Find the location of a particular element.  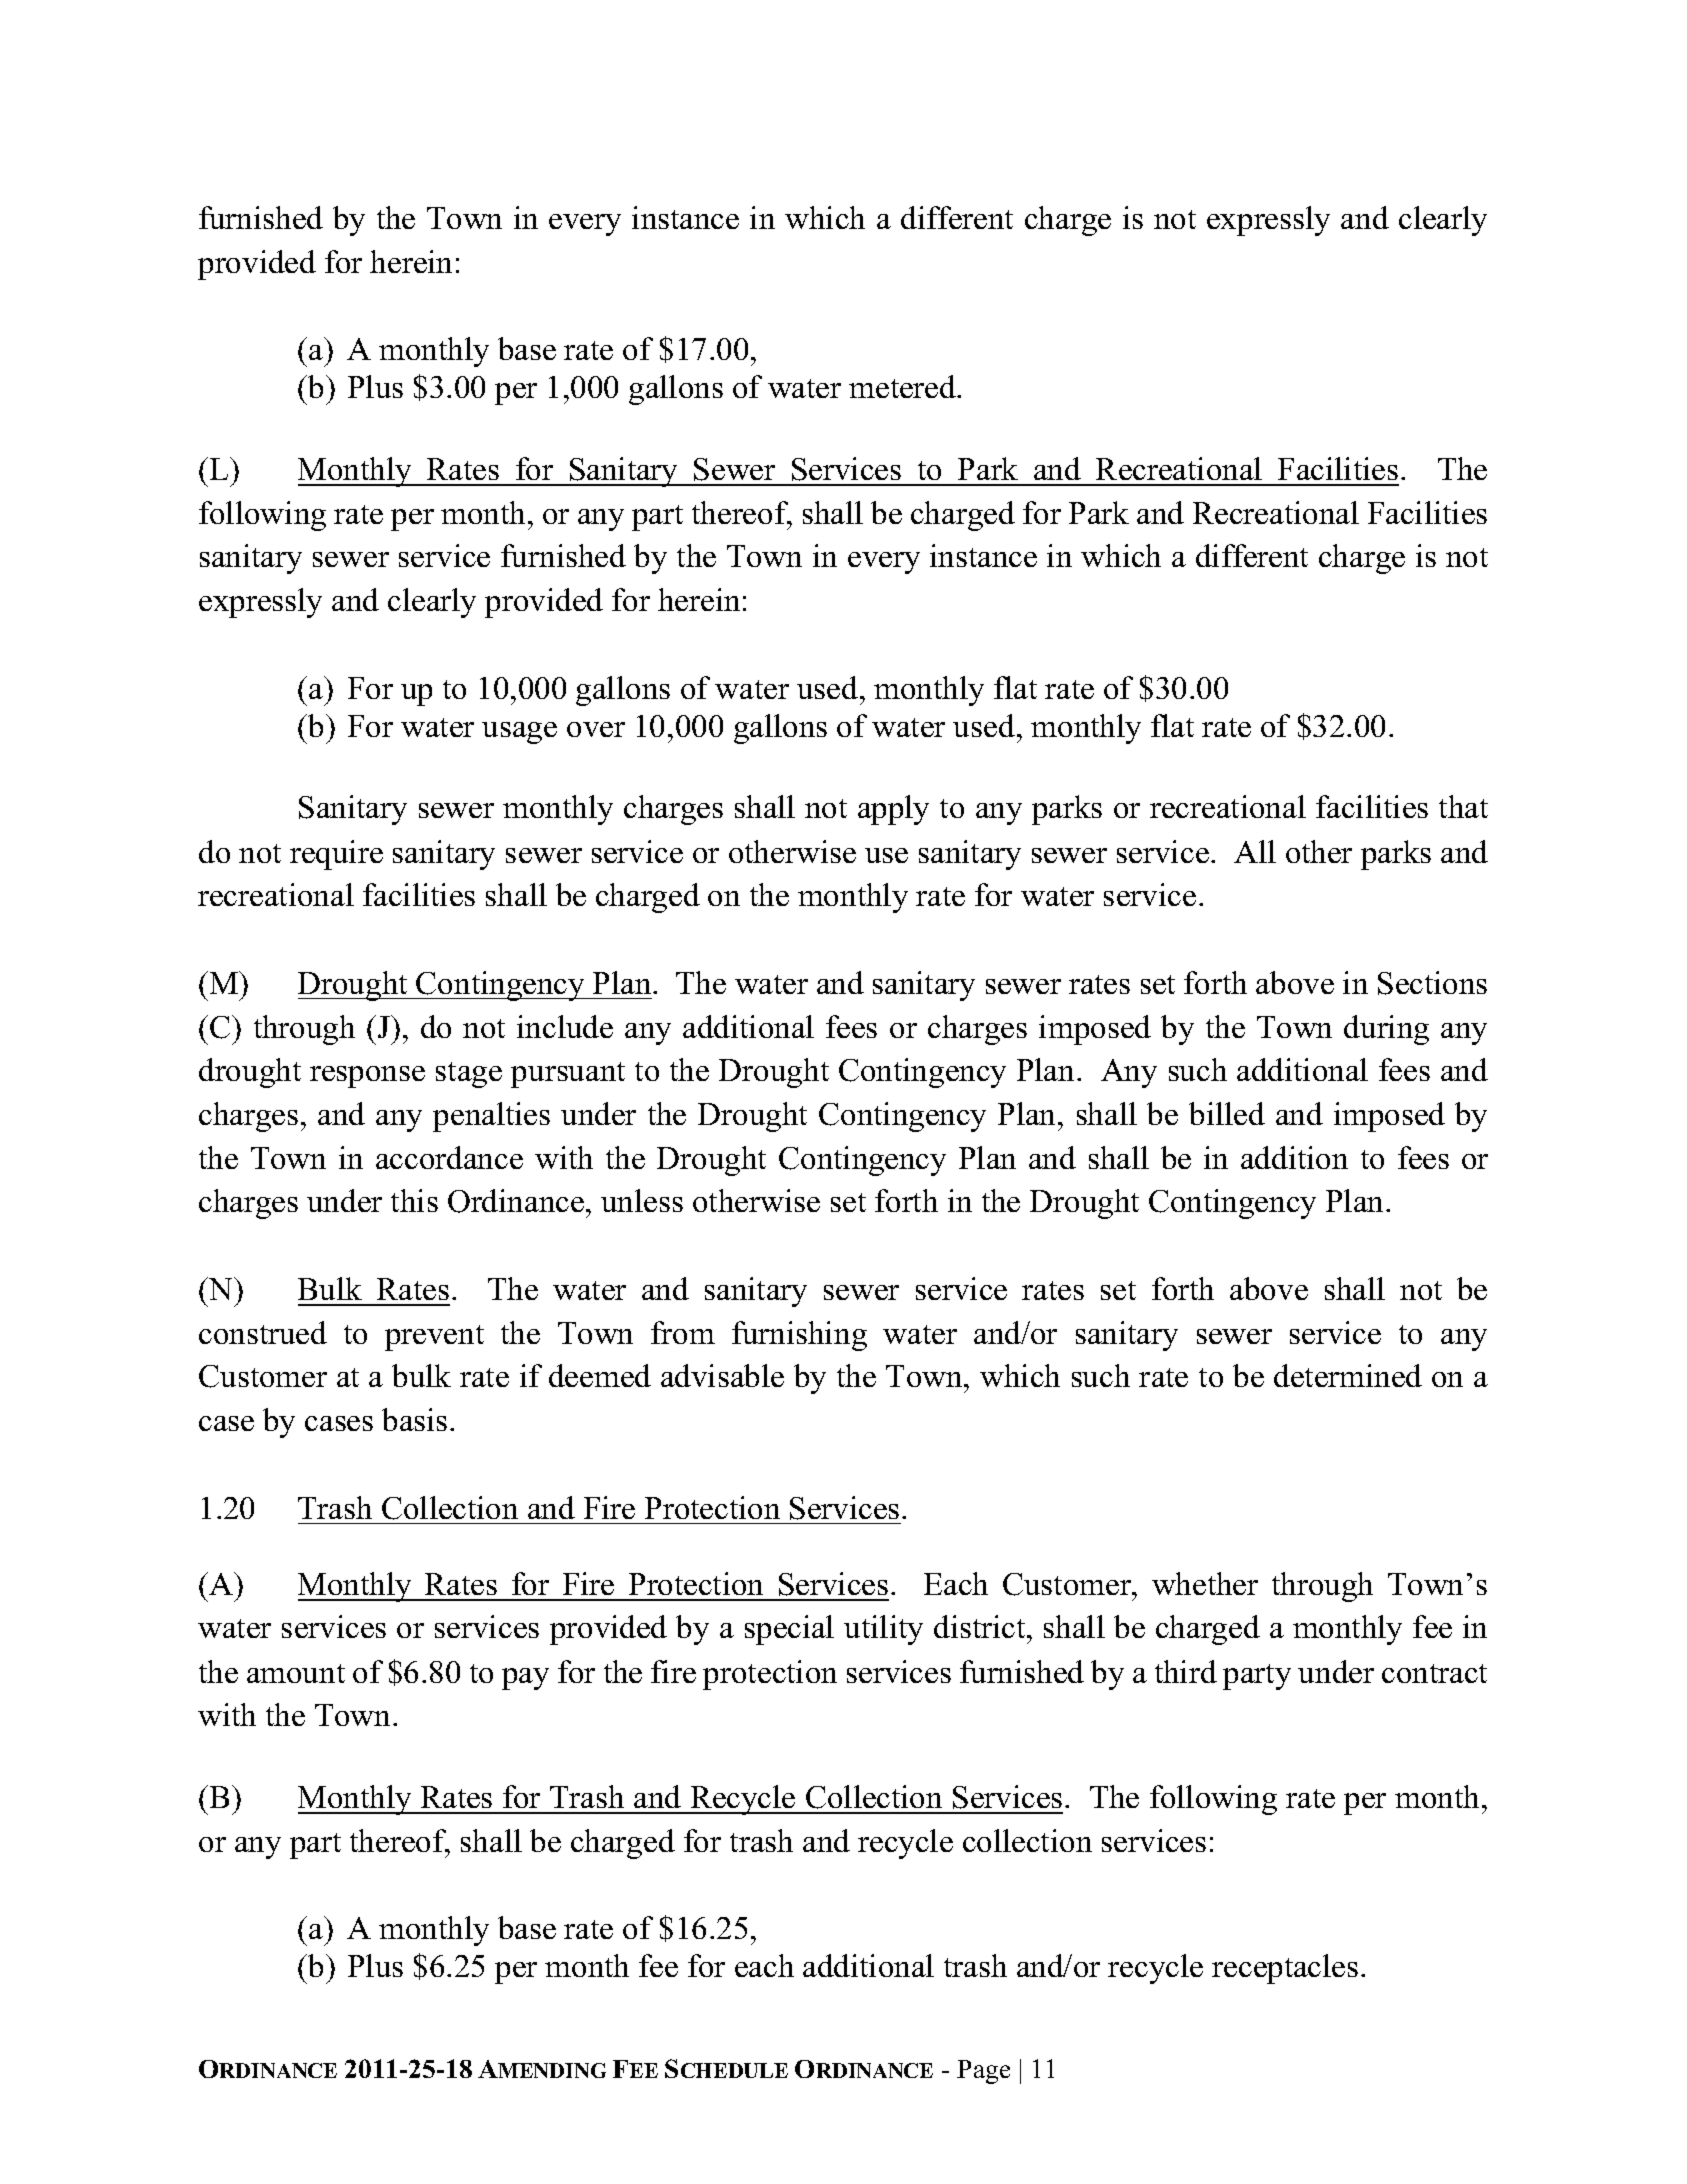

metered is located at coordinates (904, 386).
